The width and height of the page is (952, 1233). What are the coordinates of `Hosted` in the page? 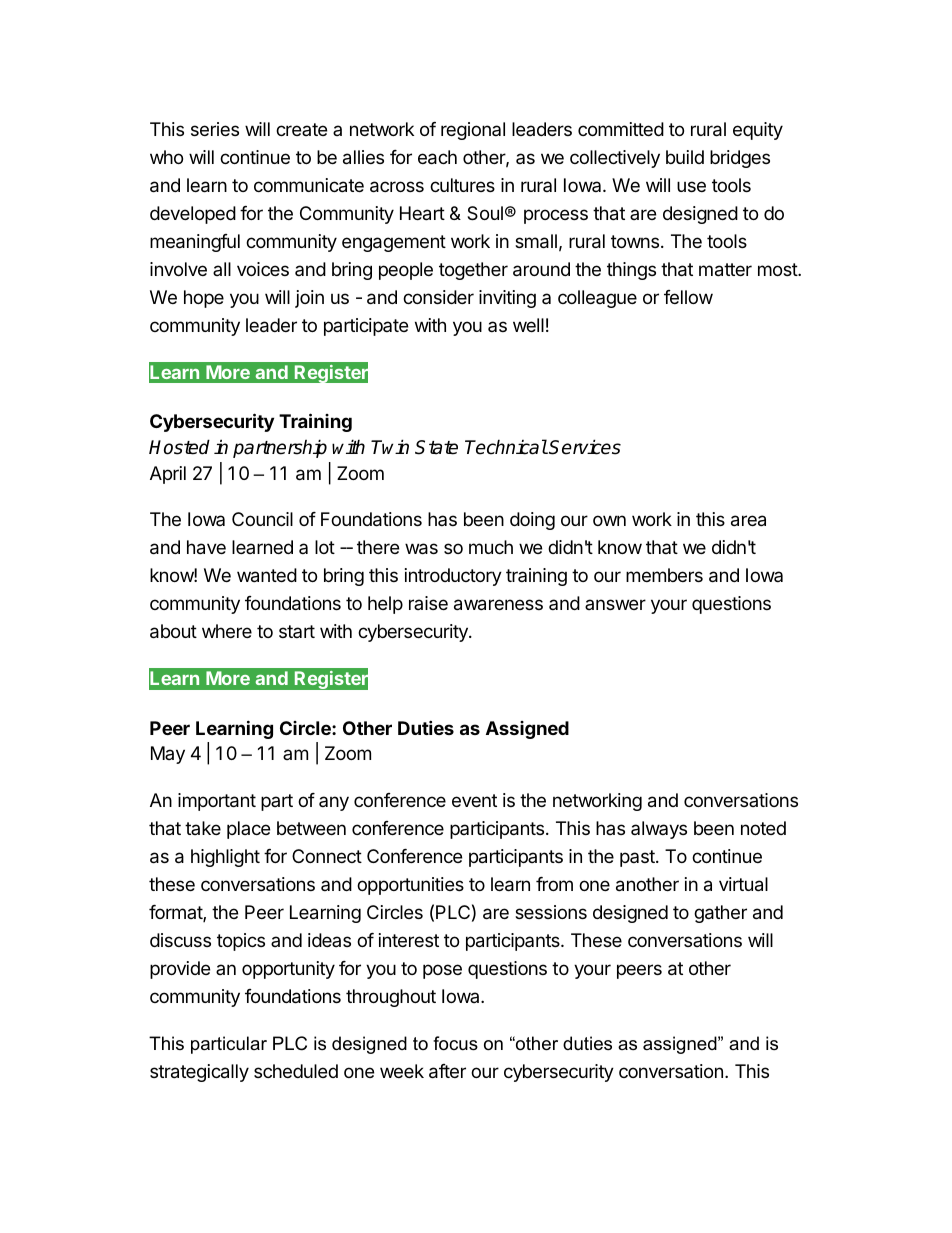 It's located at (179, 447).
